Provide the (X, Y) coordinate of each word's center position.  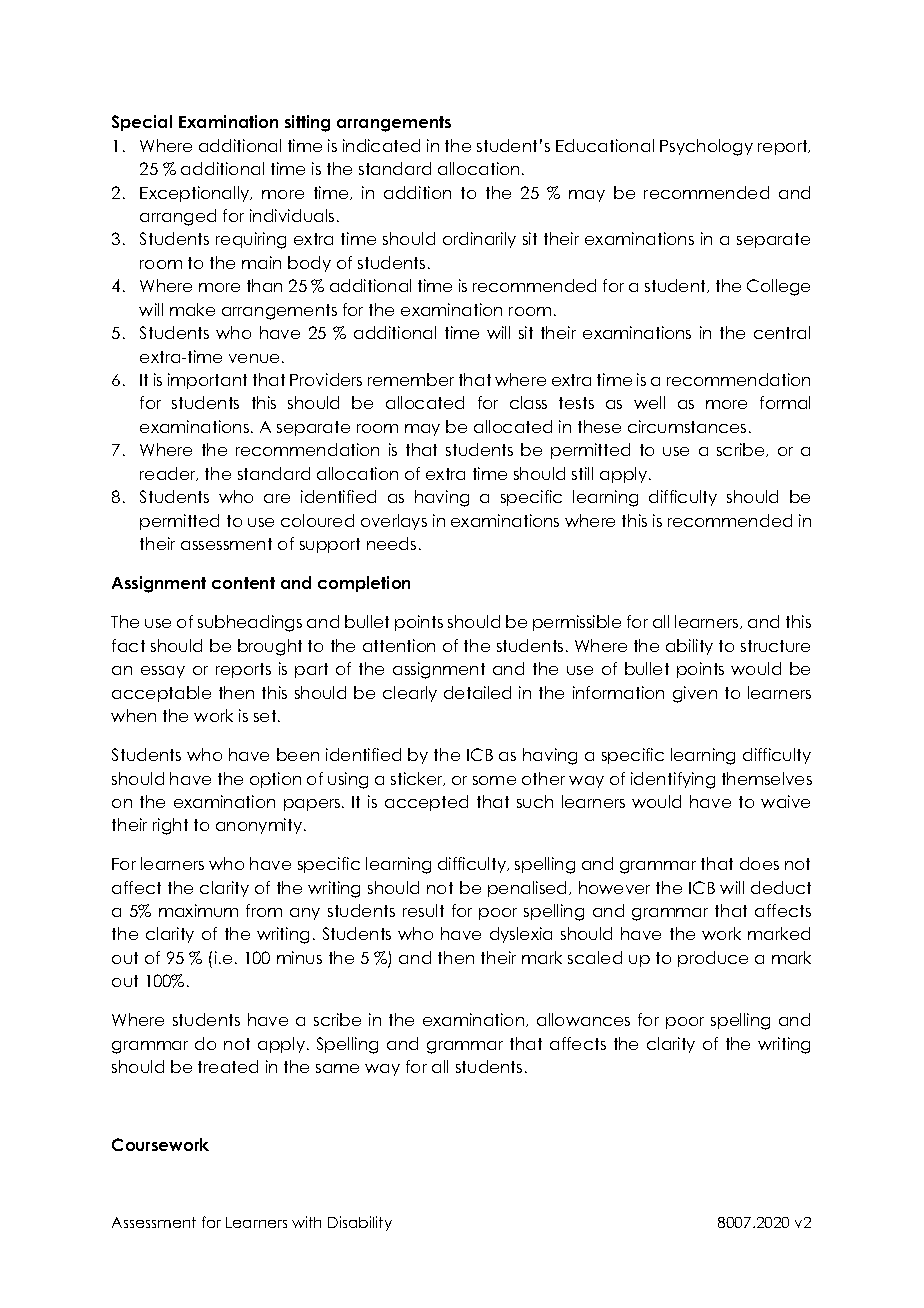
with (306, 1222)
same (337, 1068)
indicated (381, 145)
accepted (426, 803)
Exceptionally (196, 194)
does (759, 863)
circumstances (687, 426)
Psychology (706, 147)
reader (169, 474)
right (170, 826)
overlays (394, 522)
